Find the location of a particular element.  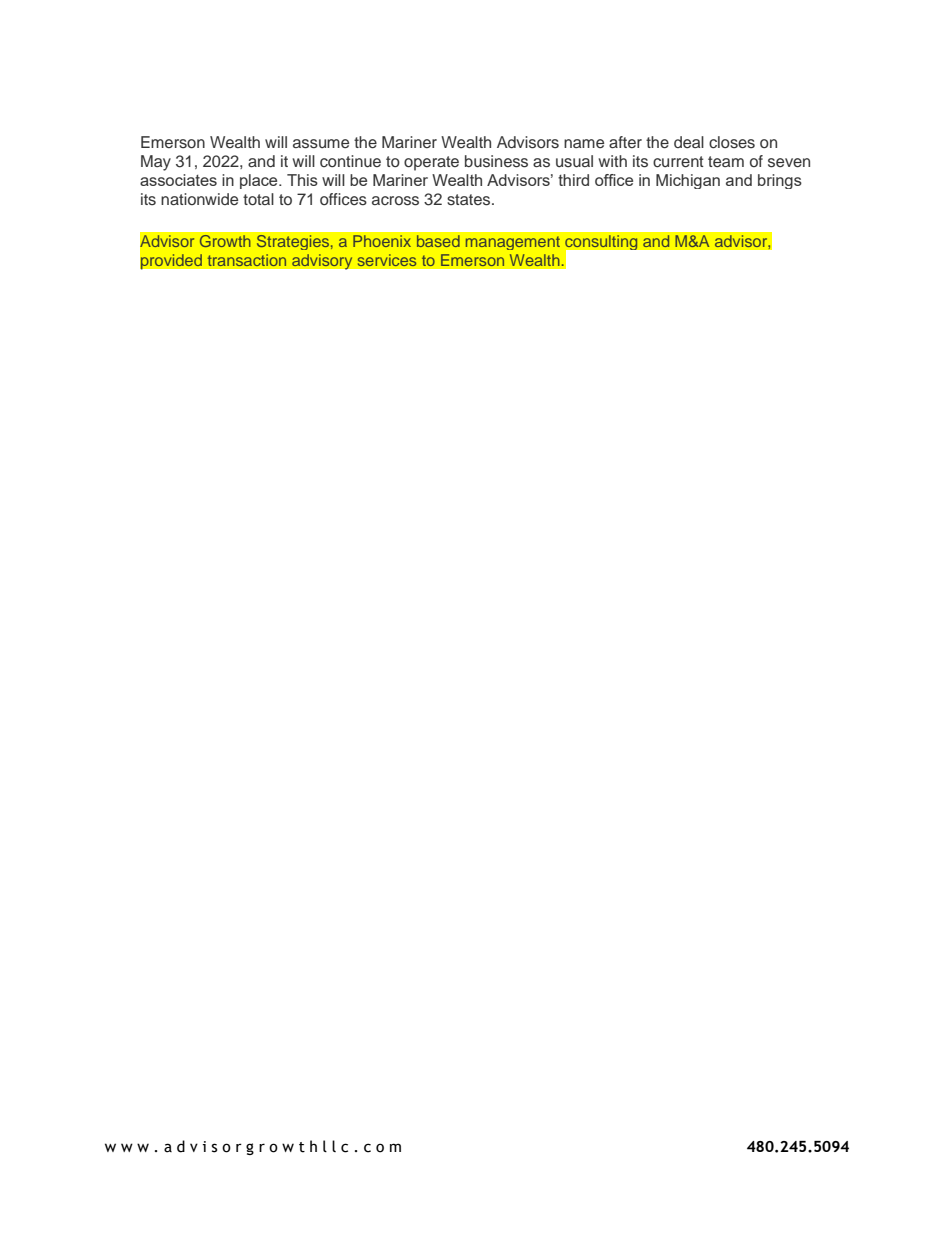

associates is located at coordinates (178, 180).
